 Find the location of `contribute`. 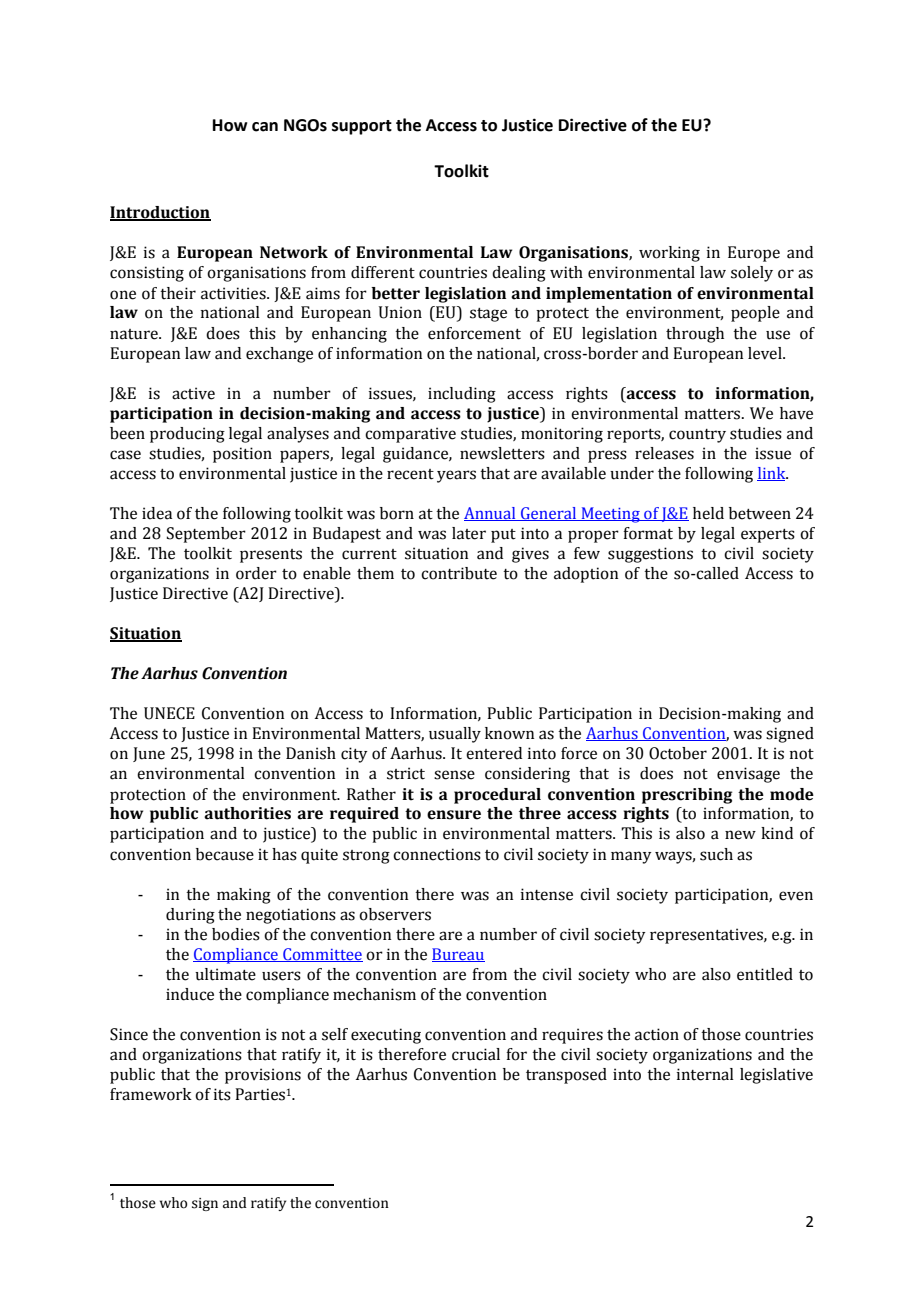

contribute is located at coordinates (459, 573).
